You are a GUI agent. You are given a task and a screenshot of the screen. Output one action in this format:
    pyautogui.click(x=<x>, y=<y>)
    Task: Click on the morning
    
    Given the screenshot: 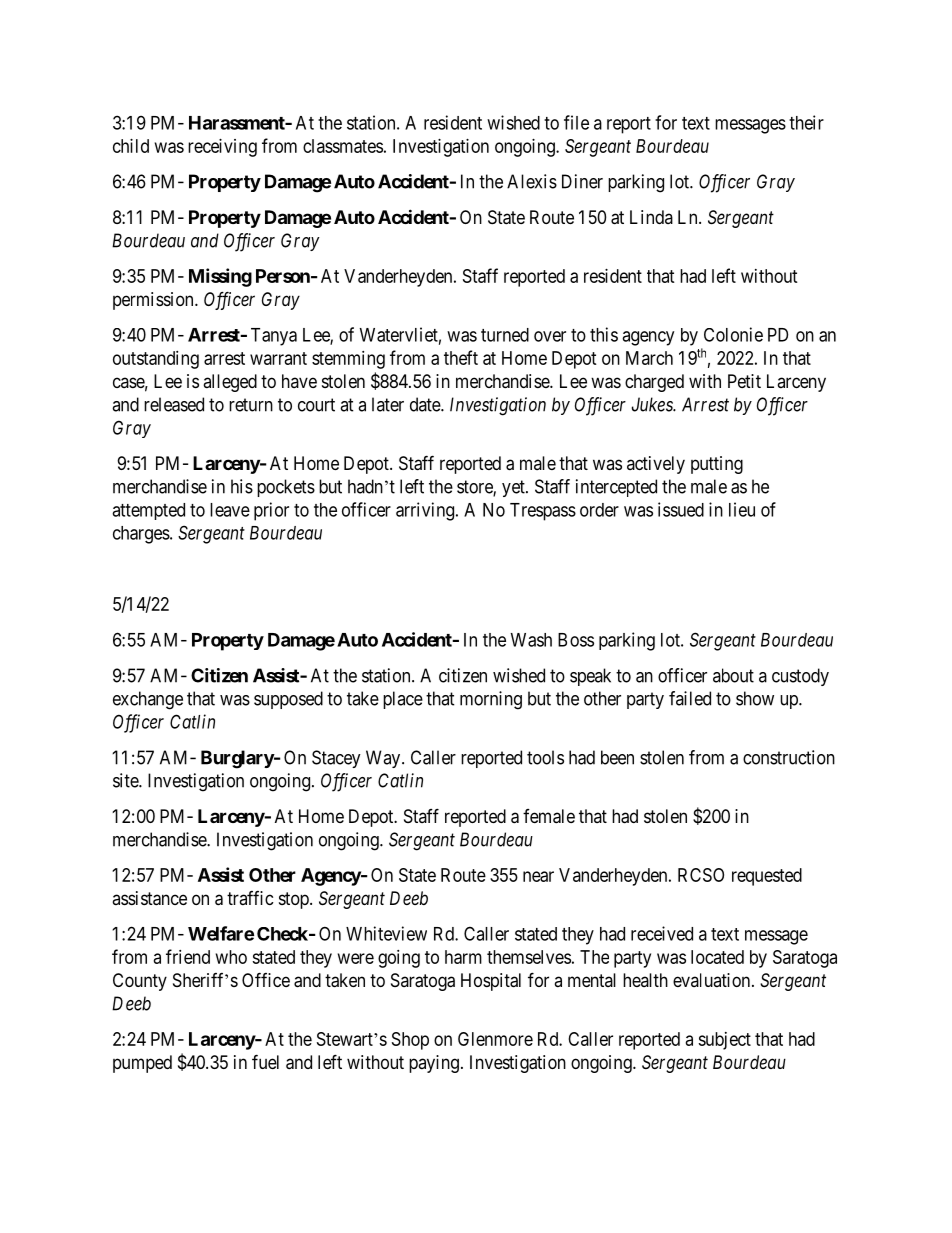 What is the action you would take?
    pyautogui.click(x=491, y=700)
